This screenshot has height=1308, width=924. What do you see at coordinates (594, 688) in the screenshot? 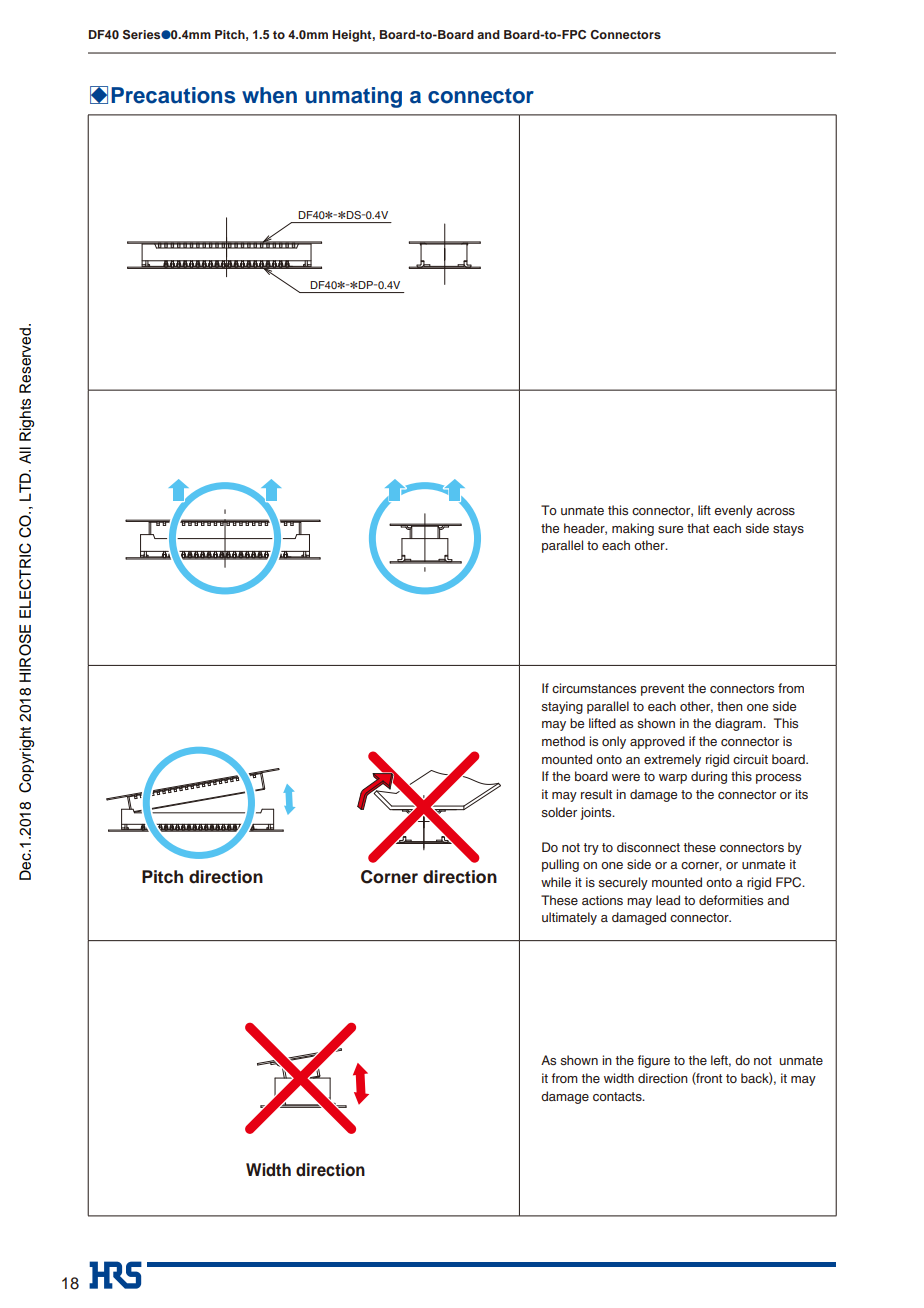
I see `circumstances` at bounding box center [594, 688].
